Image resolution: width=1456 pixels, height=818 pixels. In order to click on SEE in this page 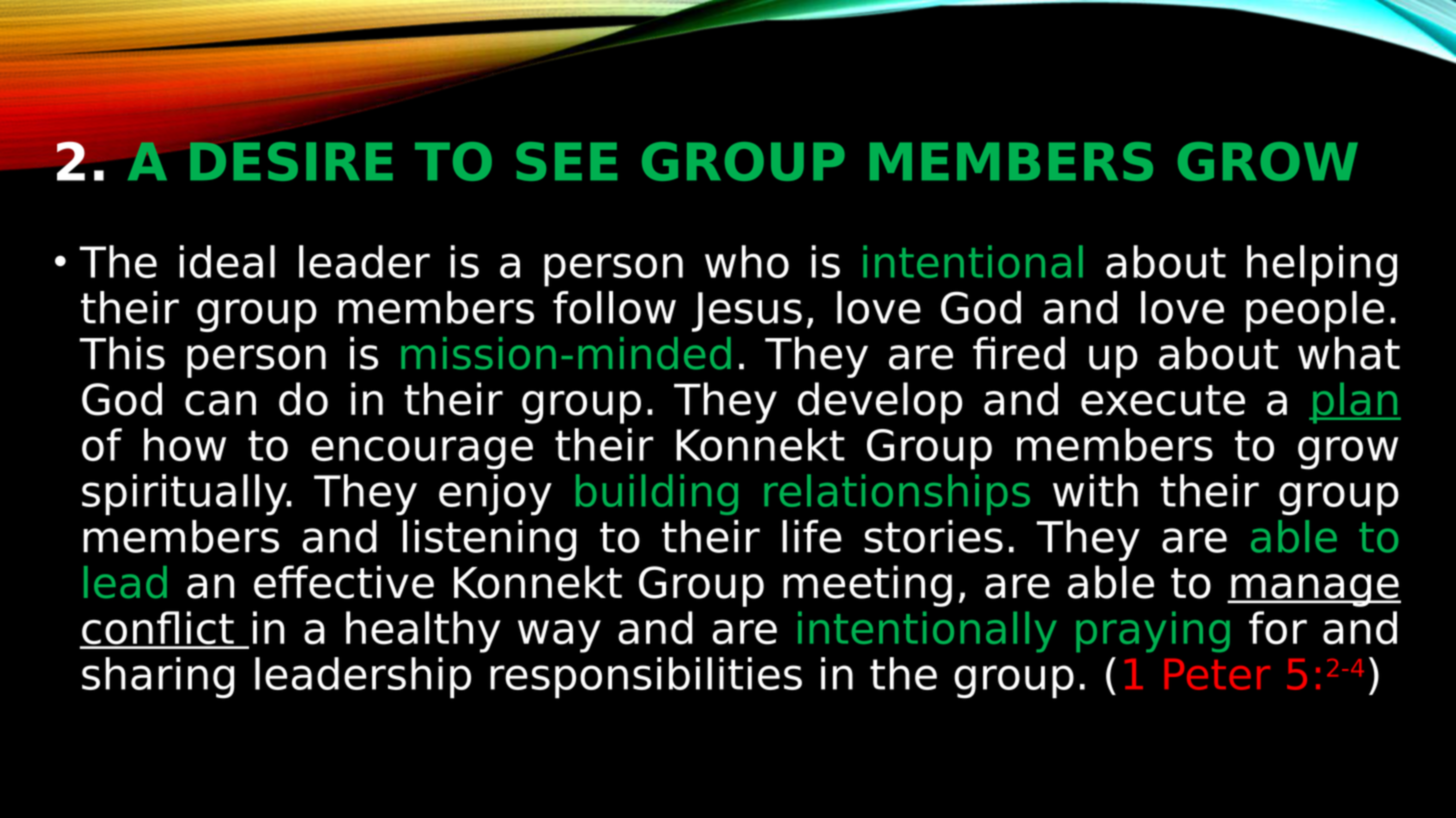, I will do `click(566, 161)`.
